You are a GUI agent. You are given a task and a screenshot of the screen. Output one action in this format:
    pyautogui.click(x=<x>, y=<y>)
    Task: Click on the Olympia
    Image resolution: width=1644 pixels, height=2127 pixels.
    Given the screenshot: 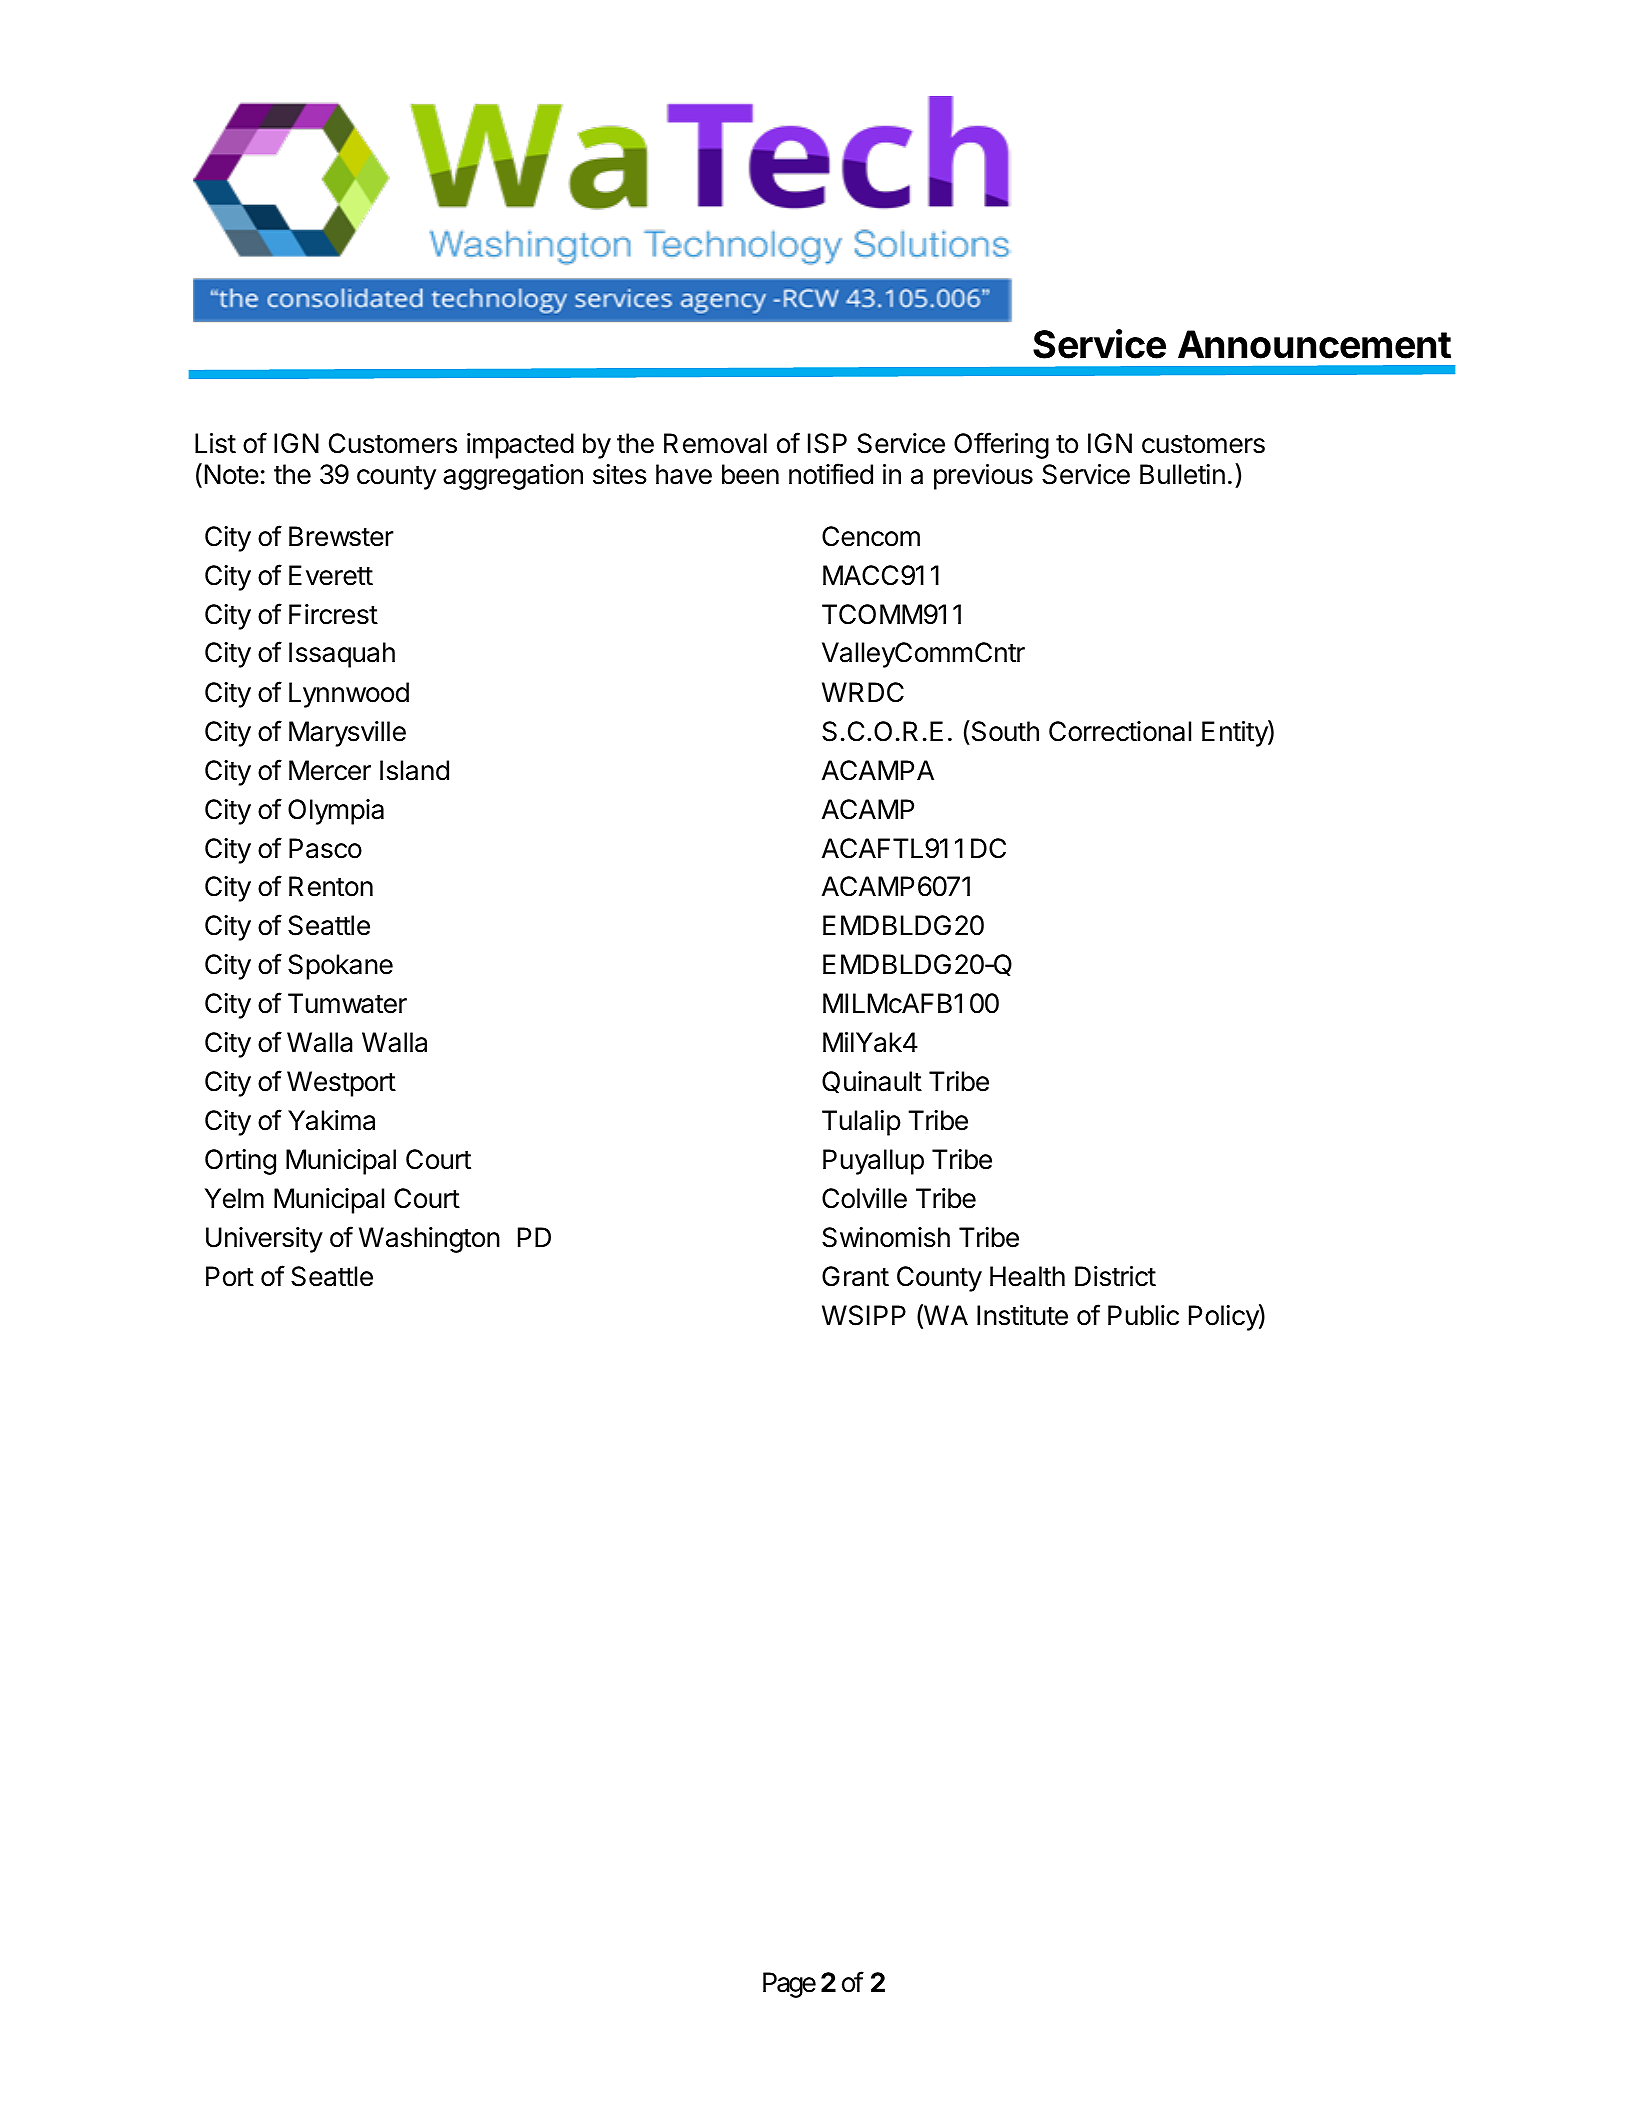 What is the action you would take?
    pyautogui.click(x=336, y=812)
